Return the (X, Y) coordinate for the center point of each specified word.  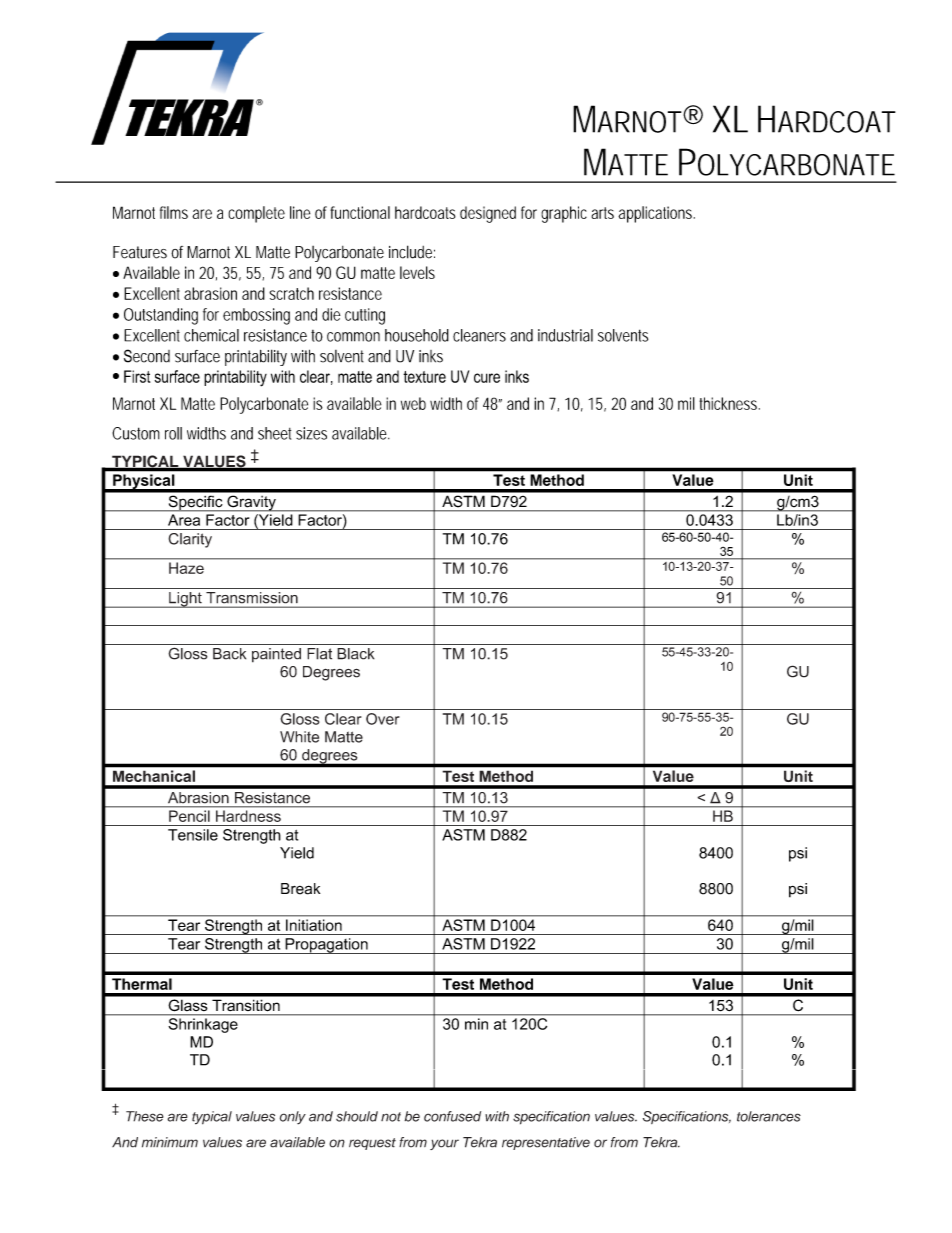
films (174, 212)
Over (383, 719)
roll (173, 433)
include (410, 252)
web (413, 403)
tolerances (769, 1116)
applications (655, 214)
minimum (170, 1142)
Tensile (193, 835)
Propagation (326, 946)
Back (229, 654)
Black (356, 654)
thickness (728, 403)
